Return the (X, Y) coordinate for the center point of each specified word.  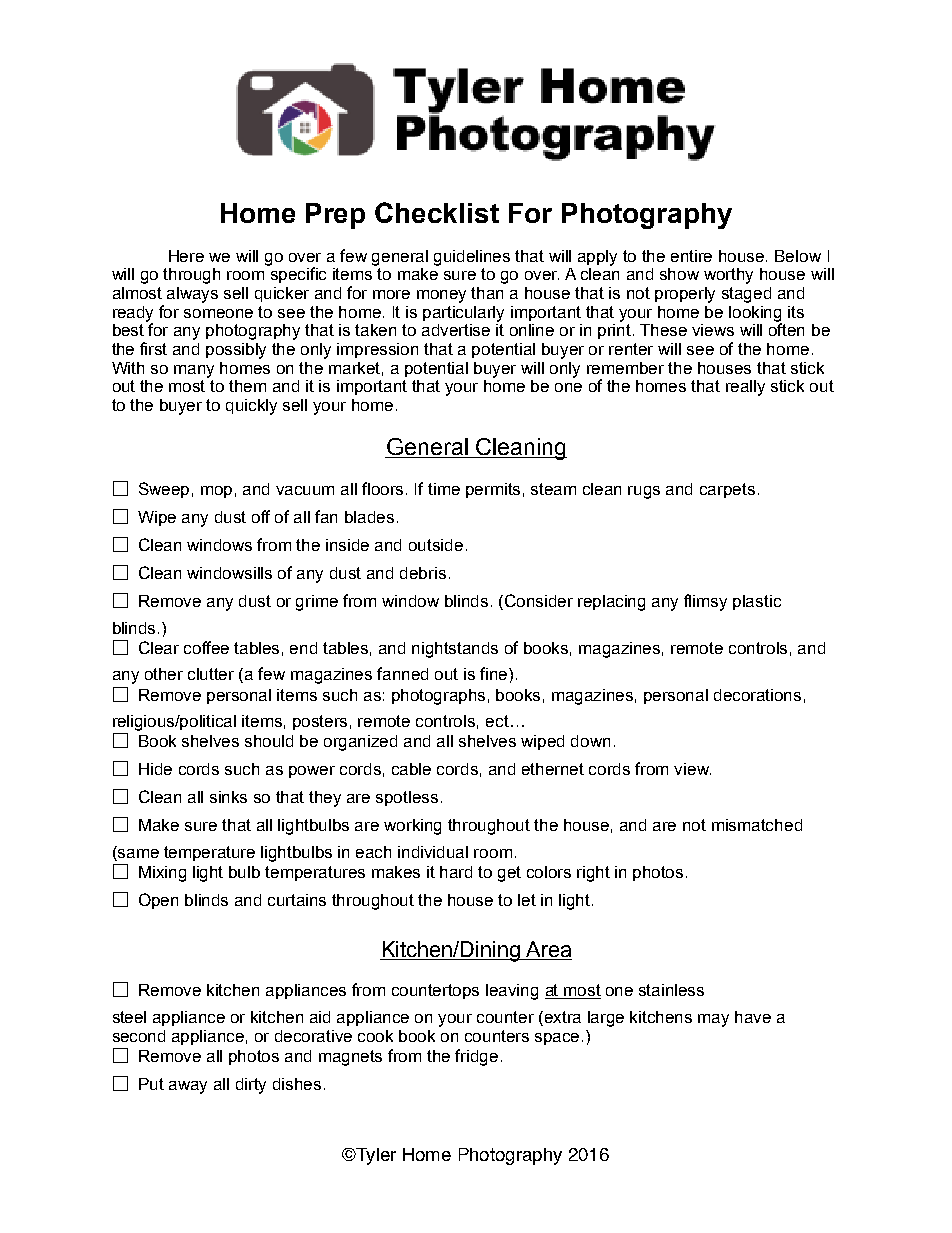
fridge (476, 1057)
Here (186, 256)
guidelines (472, 258)
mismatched (757, 825)
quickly (251, 407)
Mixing (162, 874)
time (444, 489)
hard (456, 872)
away (188, 1087)
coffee (206, 647)
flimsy (705, 602)
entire (691, 256)
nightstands (455, 650)
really (745, 388)
